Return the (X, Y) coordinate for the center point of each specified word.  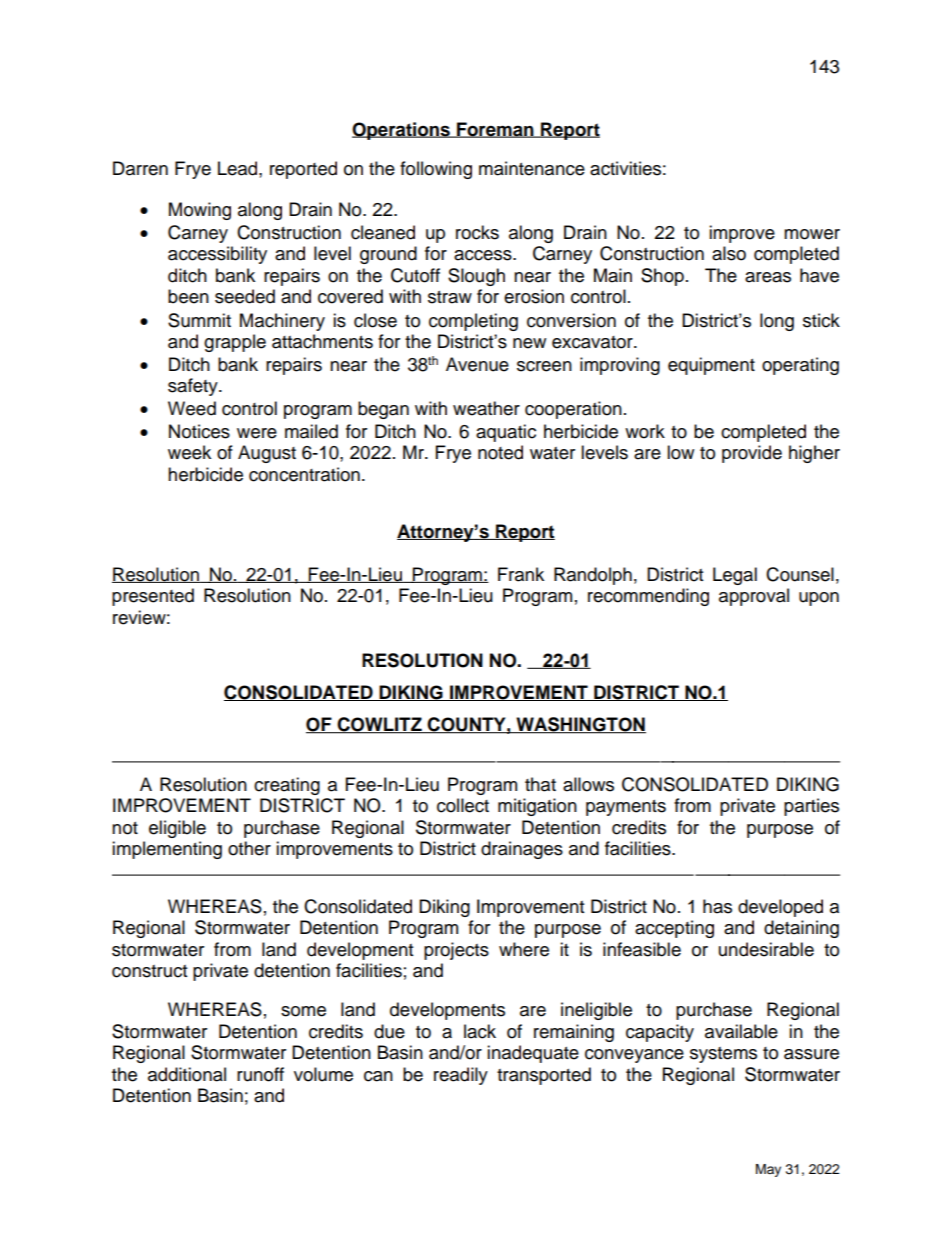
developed (780, 908)
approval (754, 597)
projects (456, 951)
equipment (711, 366)
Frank (521, 574)
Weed (192, 408)
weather (486, 408)
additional (187, 1074)
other (249, 848)
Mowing (200, 211)
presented (153, 597)
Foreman (495, 130)
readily (461, 1076)
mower (812, 234)
